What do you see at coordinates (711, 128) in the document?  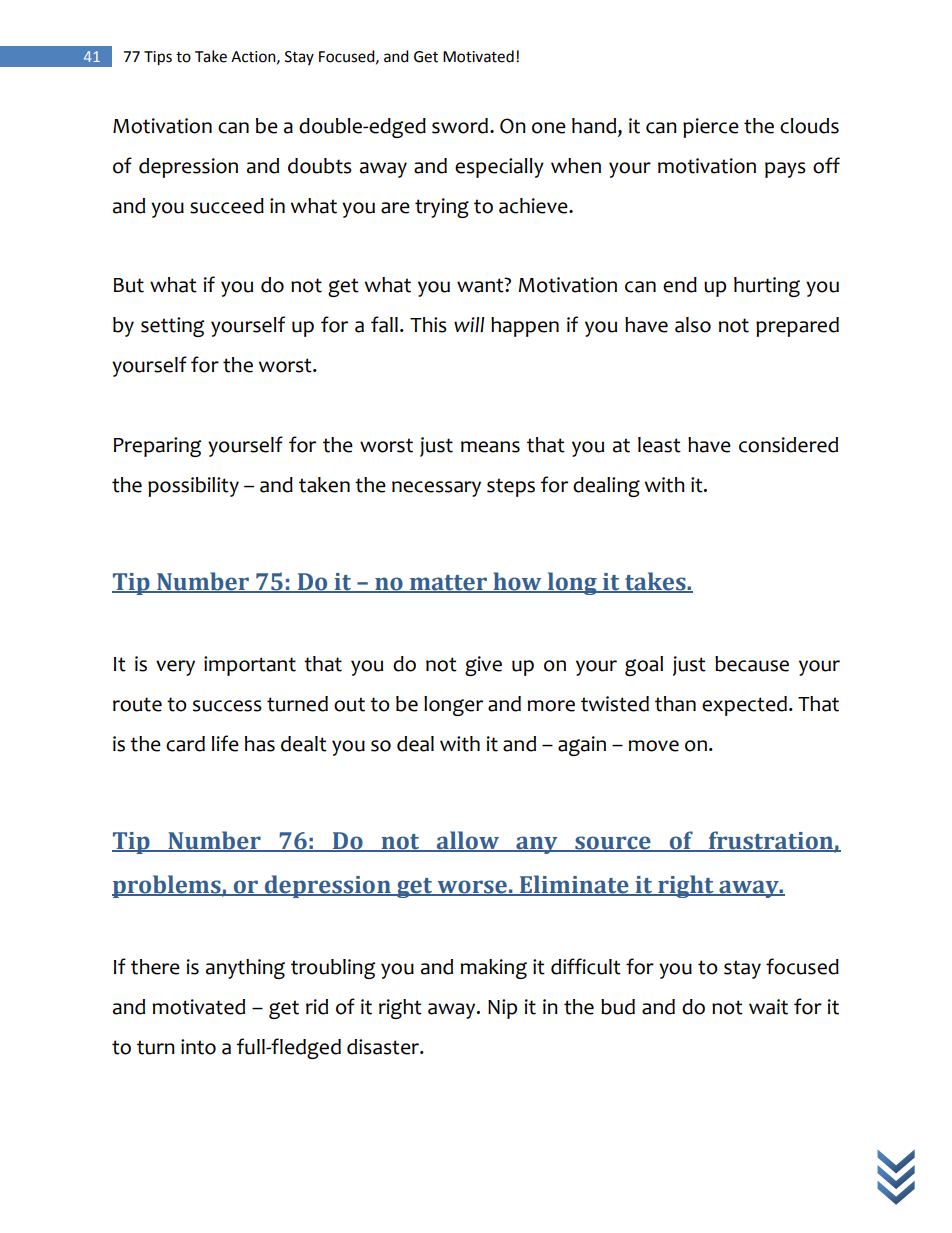 I see `pierce` at bounding box center [711, 128].
